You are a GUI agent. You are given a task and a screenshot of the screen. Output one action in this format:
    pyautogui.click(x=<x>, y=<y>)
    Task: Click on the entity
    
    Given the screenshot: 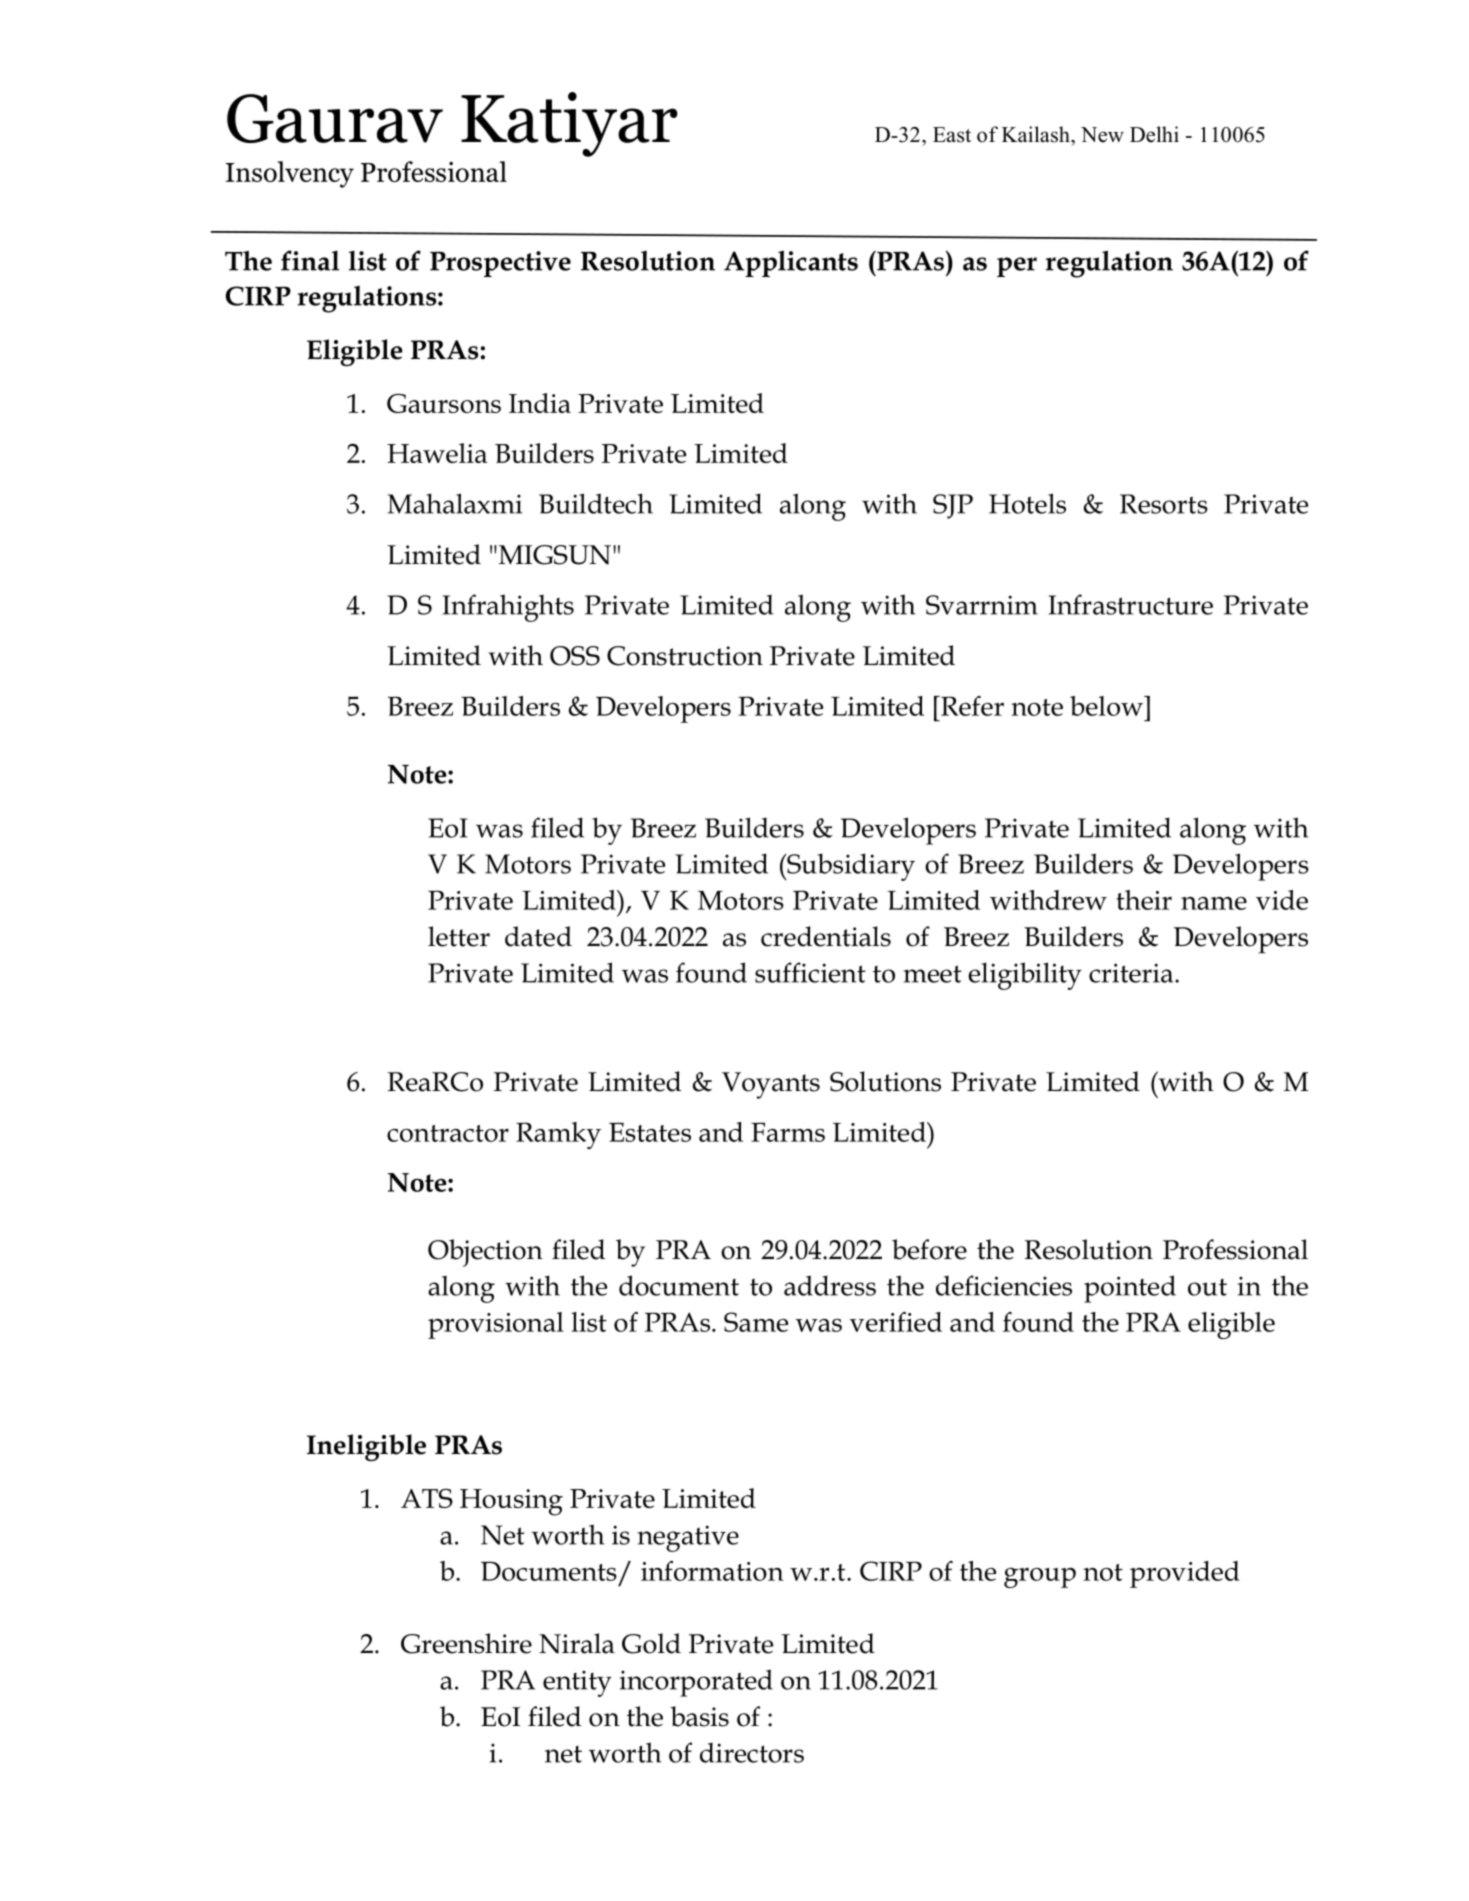 What is the action you would take?
    pyautogui.click(x=577, y=1683)
